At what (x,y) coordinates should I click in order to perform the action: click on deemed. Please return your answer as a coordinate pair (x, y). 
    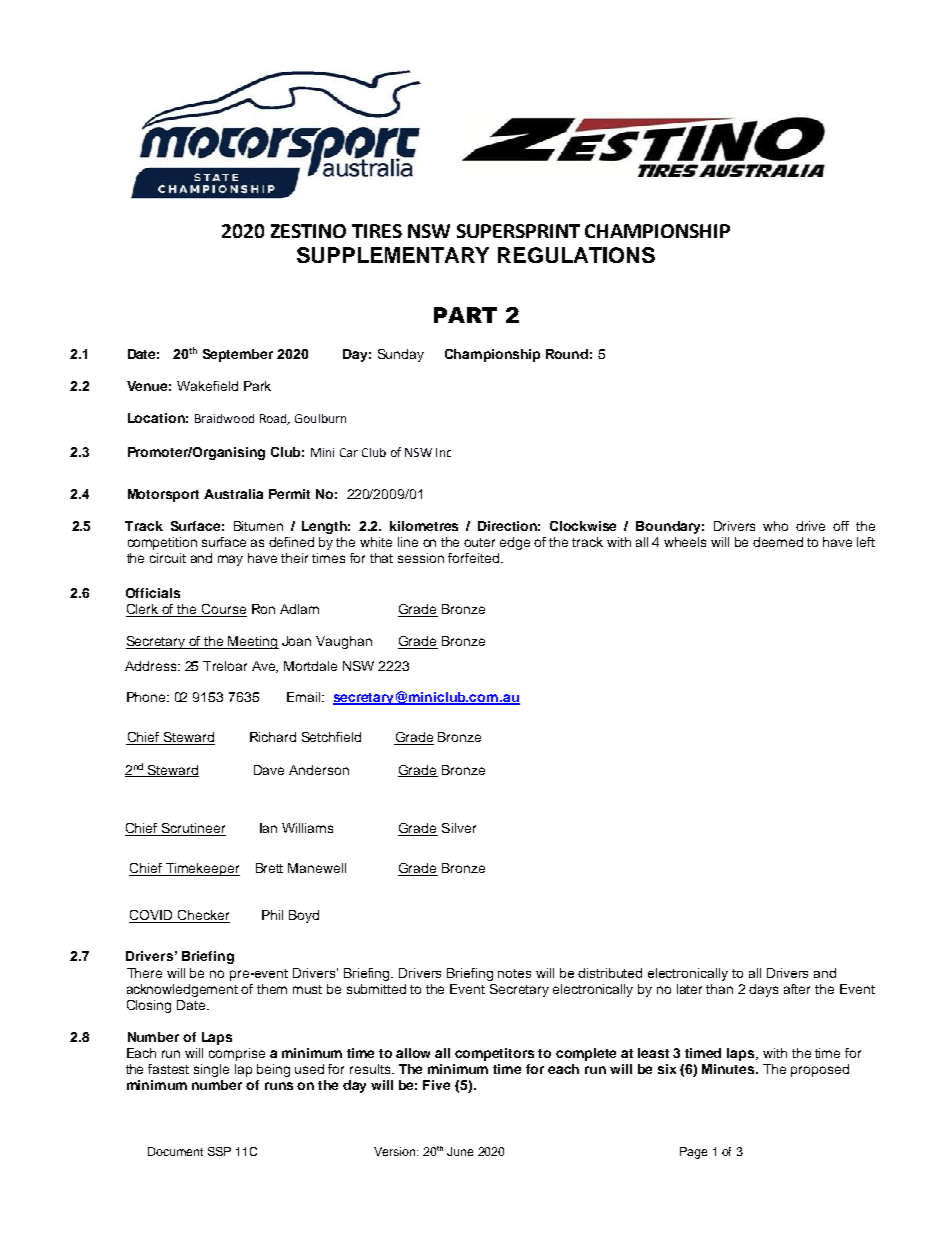
    Looking at the image, I should click on (778, 542).
